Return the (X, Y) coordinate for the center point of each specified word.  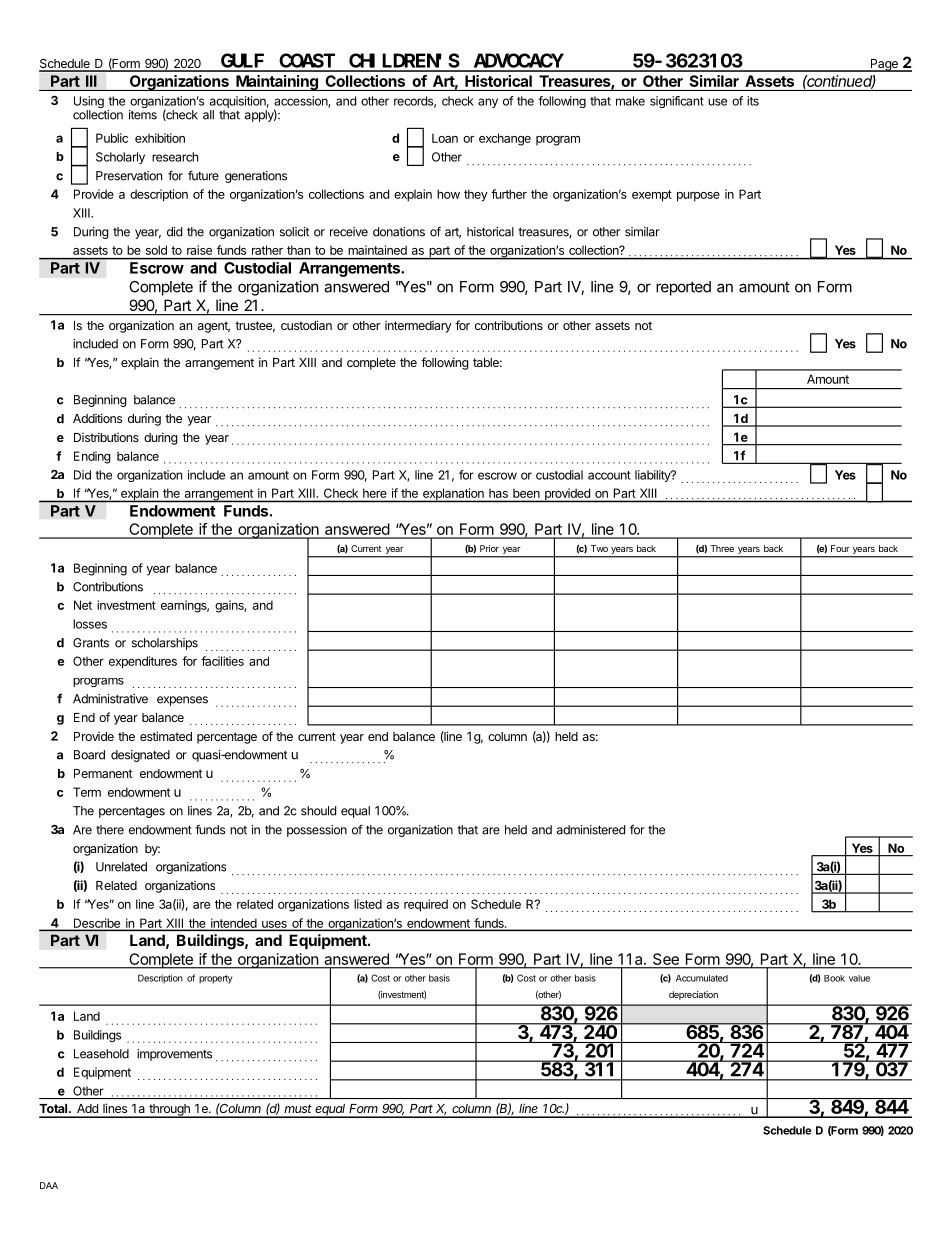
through (169, 1111)
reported (683, 288)
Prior (489, 548)
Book (834, 978)
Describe (97, 924)
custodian (306, 325)
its (753, 101)
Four (840, 548)
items (143, 115)
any (488, 103)
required (426, 905)
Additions (97, 418)
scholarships (165, 644)
